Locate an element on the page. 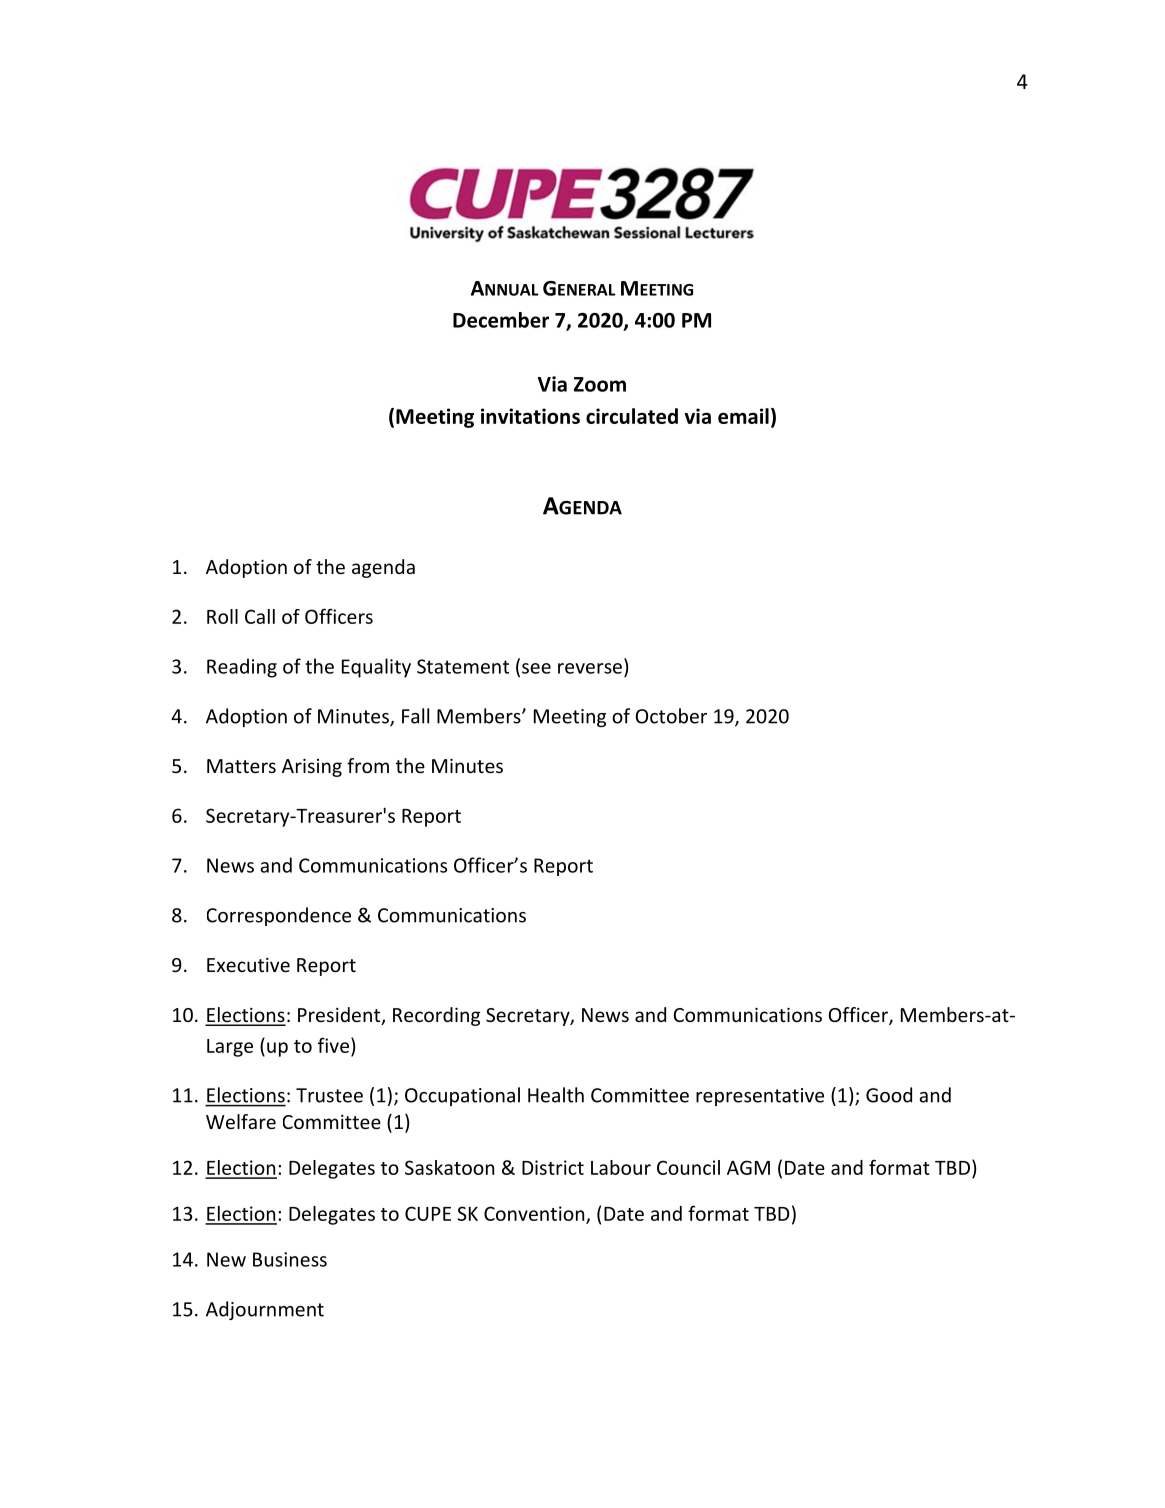 This document has height=1508, width=1165. December is located at coordinates (501, 320).
